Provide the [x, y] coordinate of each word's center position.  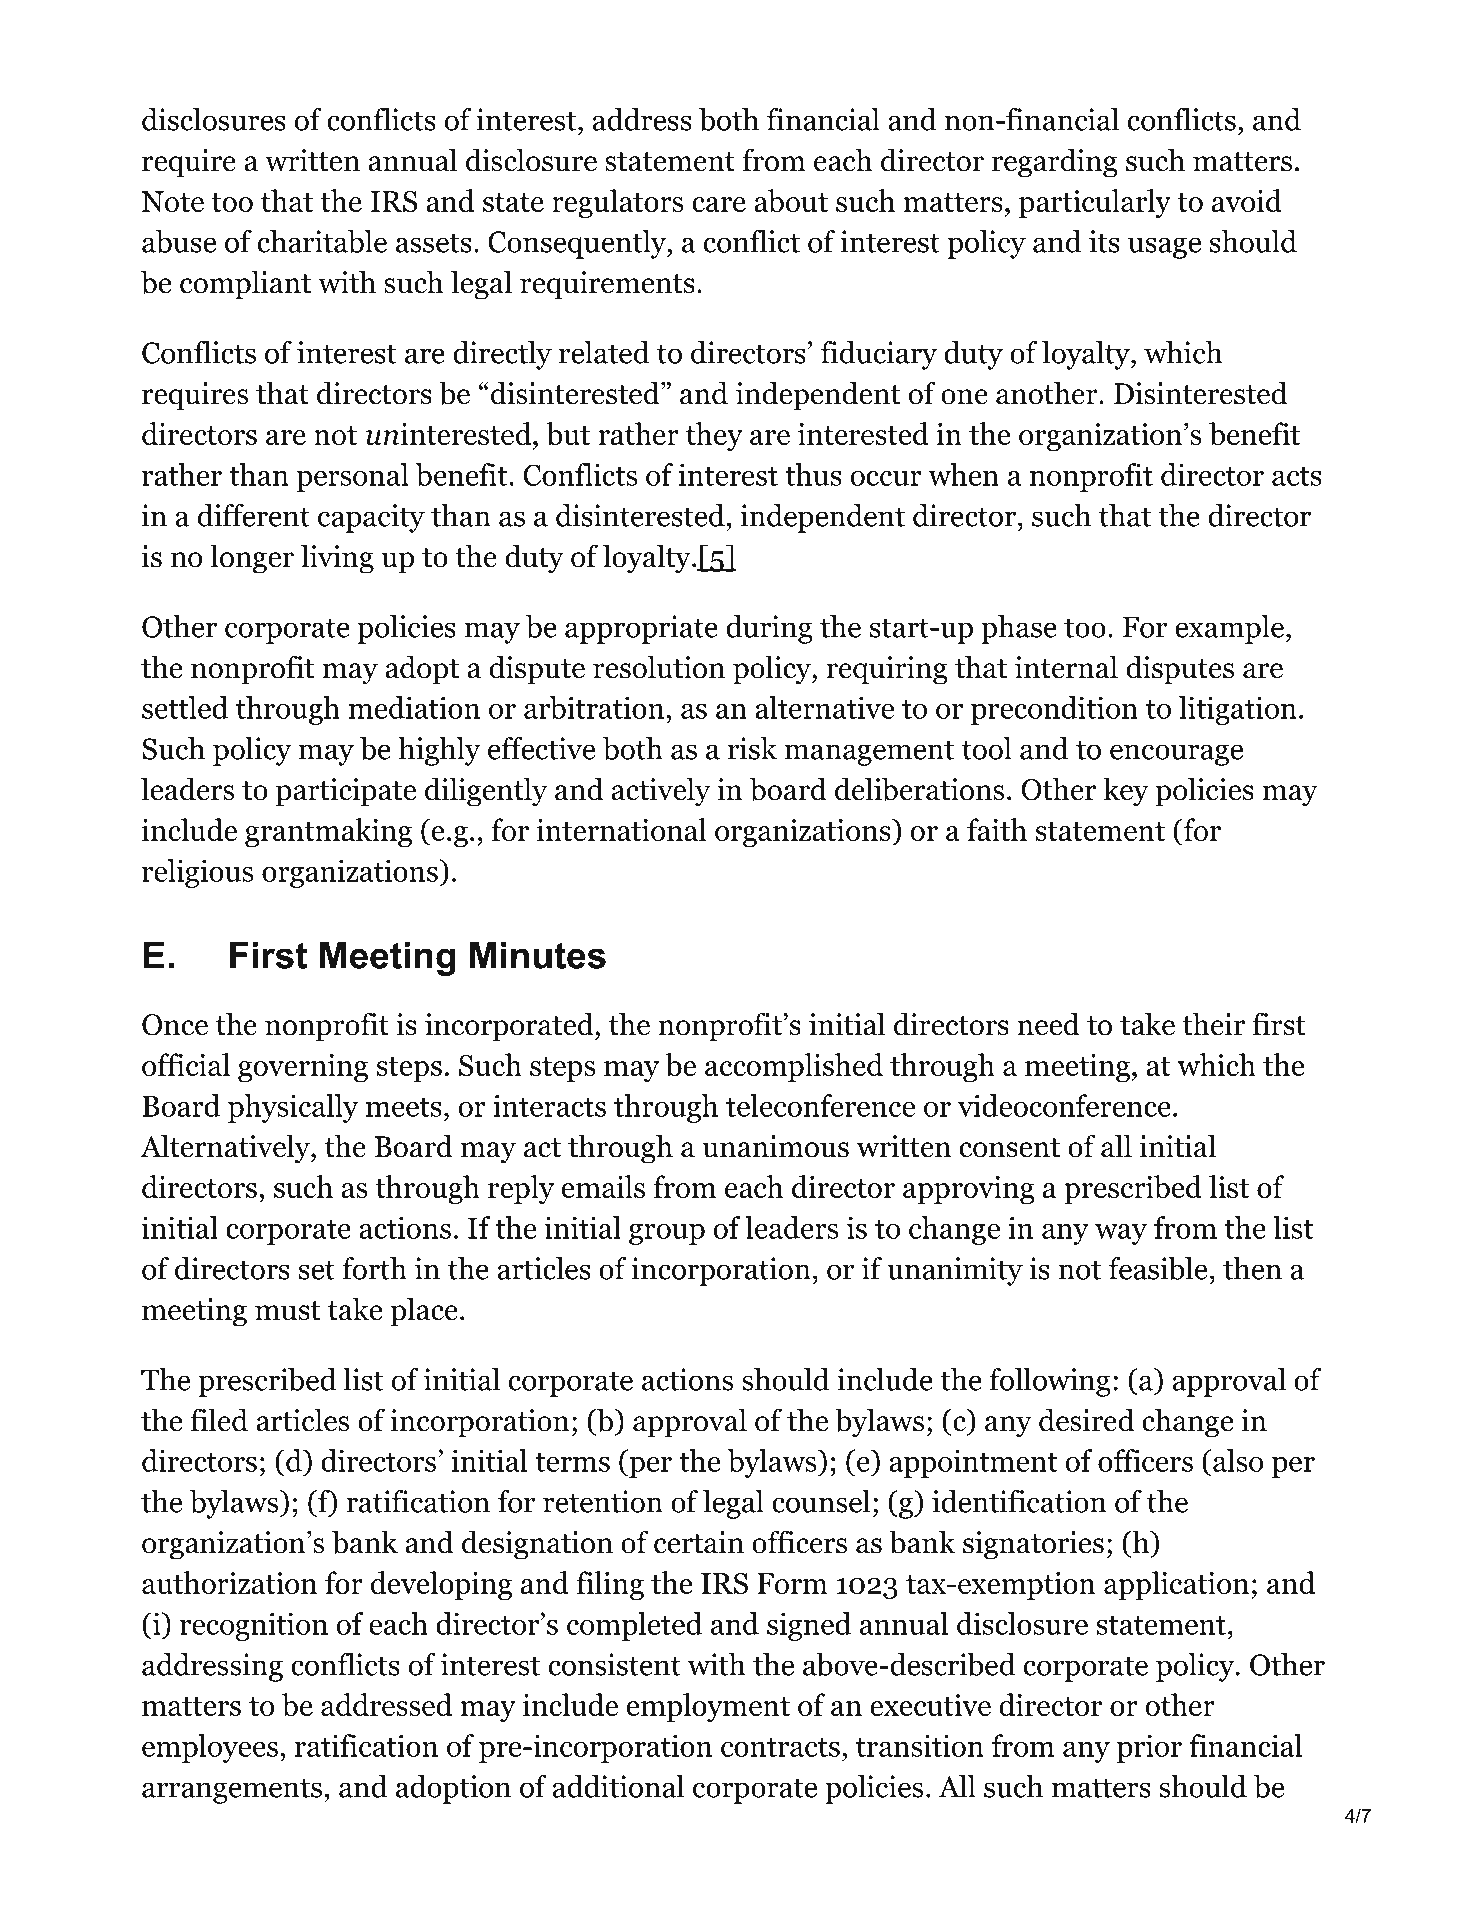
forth [374, 1268]
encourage [1176, 755]
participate [346, 792]
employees [210, 1748]
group [667, 1234]
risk [752, 748]
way [1121, 1234]
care [719, 204]
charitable [322, 241]
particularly [1095, 203]
